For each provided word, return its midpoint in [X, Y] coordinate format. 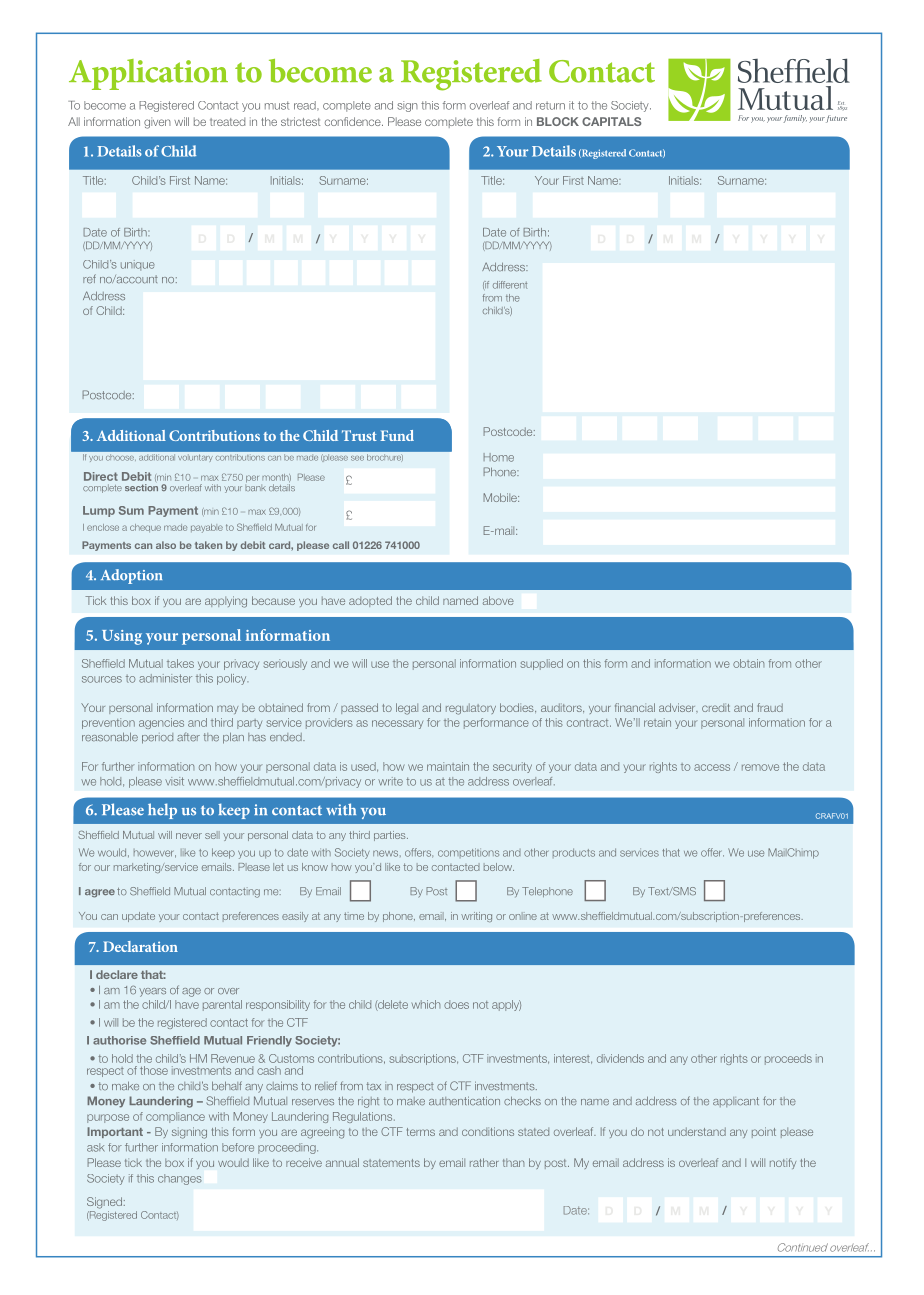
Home [499, 457]
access [712, 767]
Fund [397, 435]
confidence [354, 121]
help [162, 811]
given [157, 123]
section [141, 487]
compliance [175, 1117]
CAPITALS [612, 121]
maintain [448, 766]
